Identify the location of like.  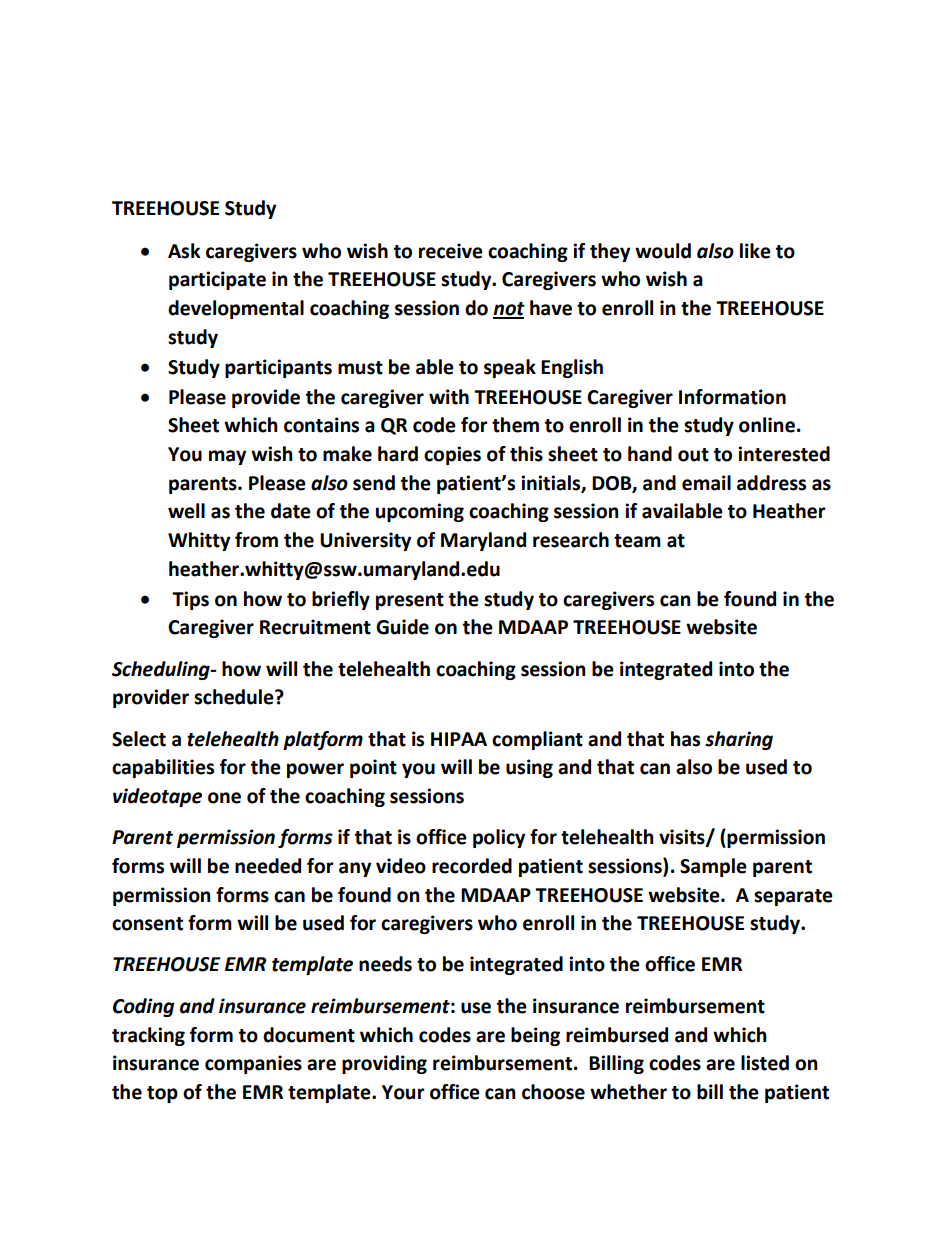
(755, 251).
